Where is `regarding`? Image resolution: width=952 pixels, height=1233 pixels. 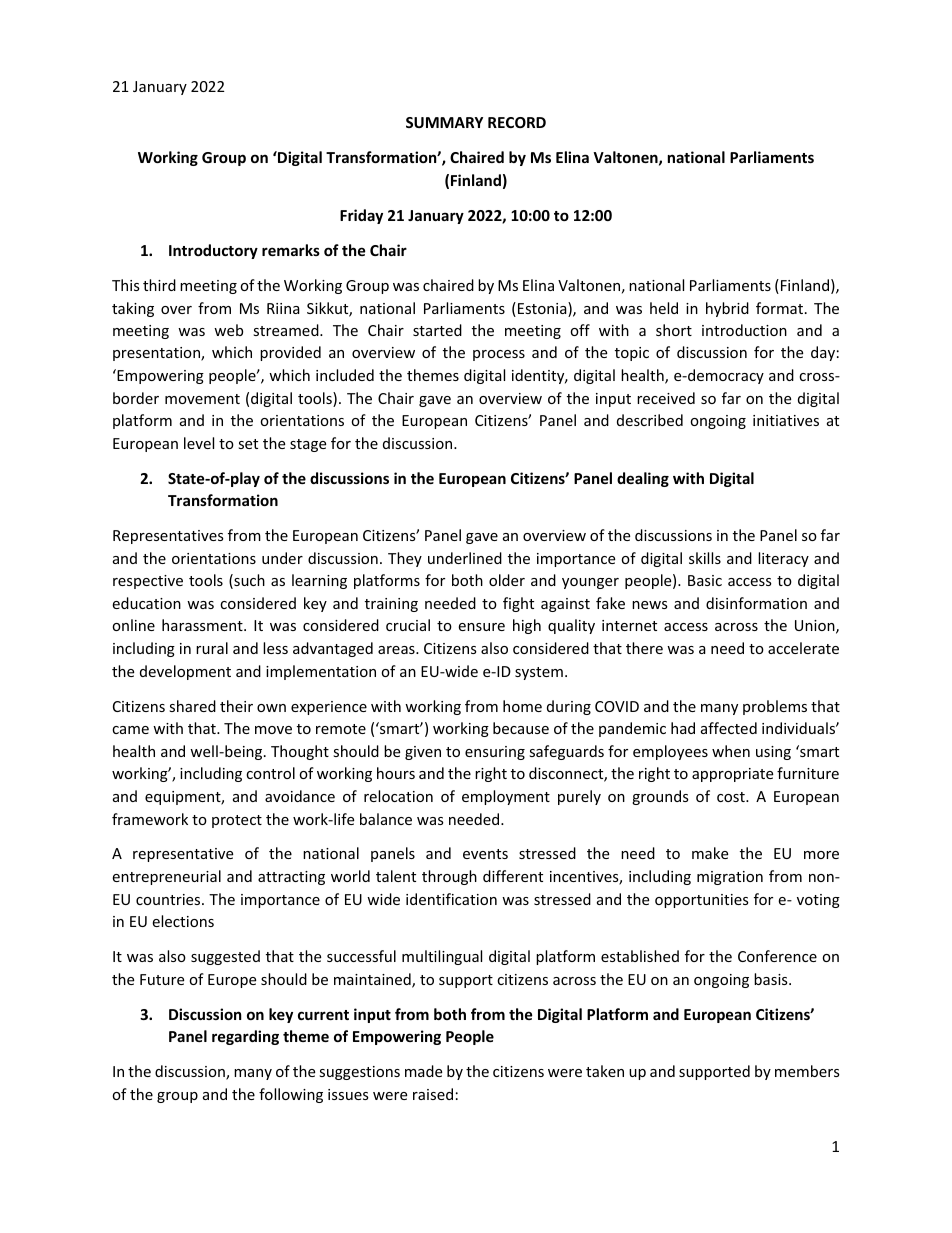 regarding is located at coordinates (245, 1037).
